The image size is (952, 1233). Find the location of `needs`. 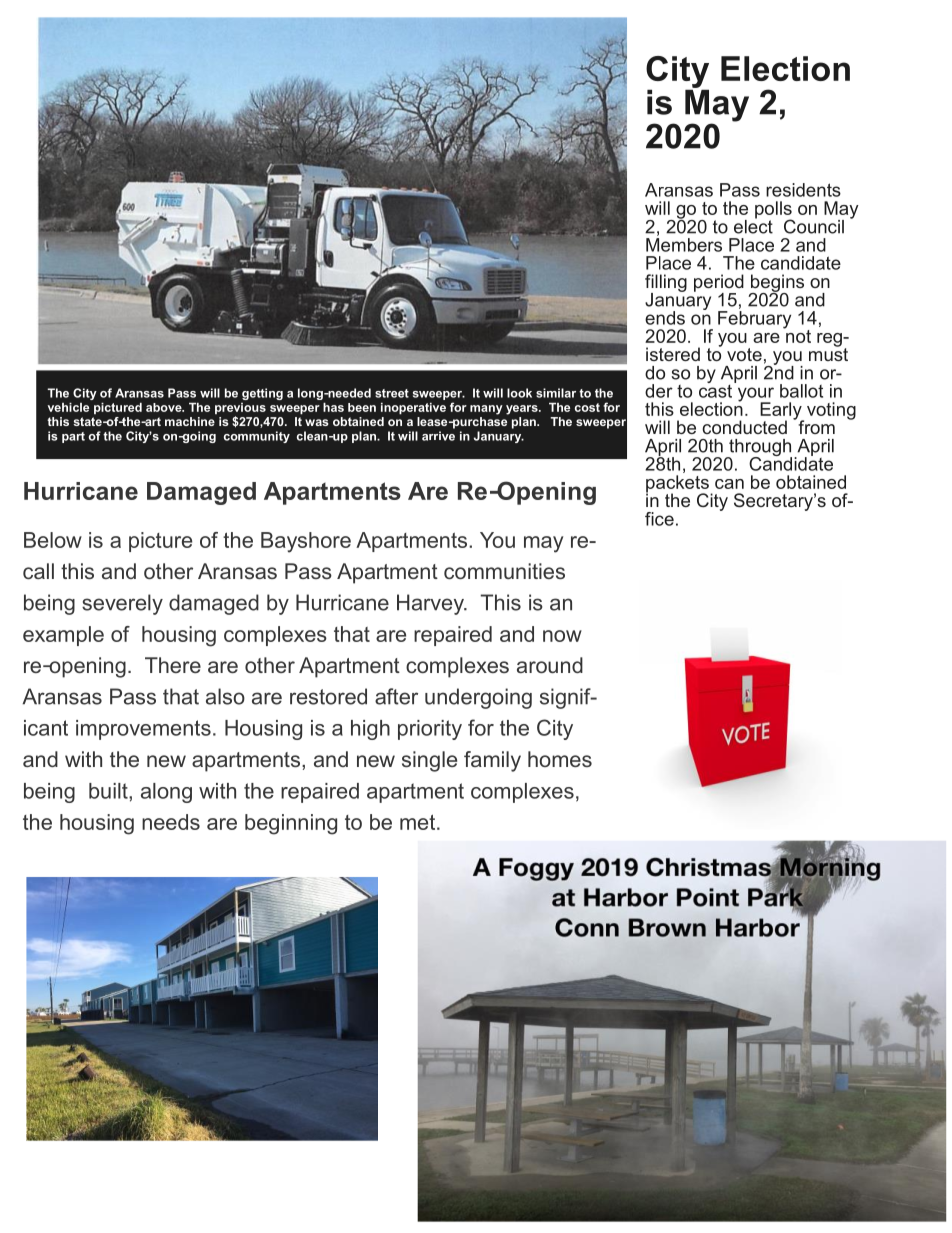

needs is located at coordinates (171, 822).
